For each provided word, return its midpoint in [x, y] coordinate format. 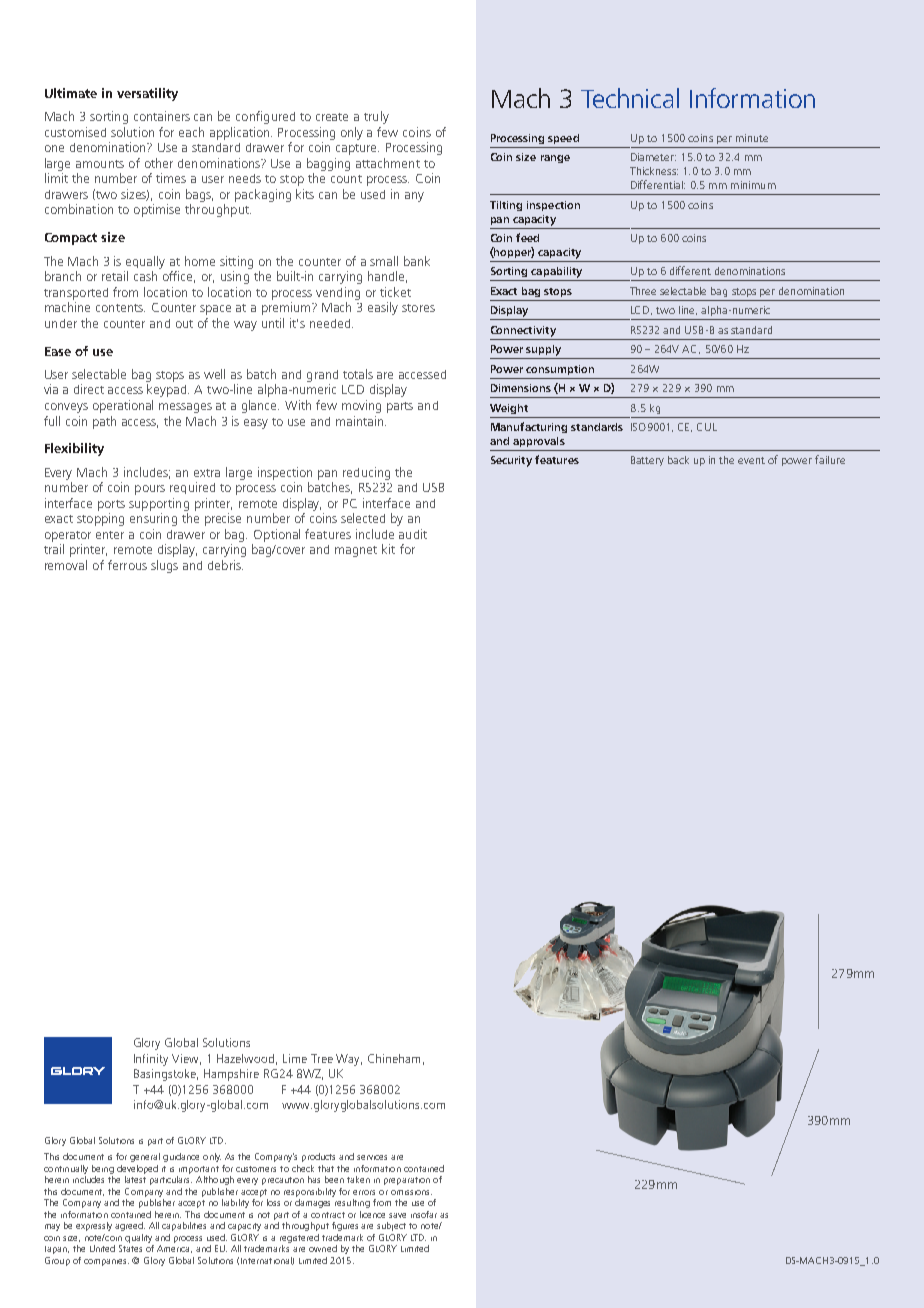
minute [752, 138]
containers [162, 116]
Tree [322, 1058]
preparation [407, 1181]
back [678, 460]
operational [123, 406]
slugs [164, 566]
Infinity [151, 1060]
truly [376, 117]
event [751, 460]
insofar [424, 1214]
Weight [509, 409]
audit [413, 534]
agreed [130, 1226]
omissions [411, 1192]
